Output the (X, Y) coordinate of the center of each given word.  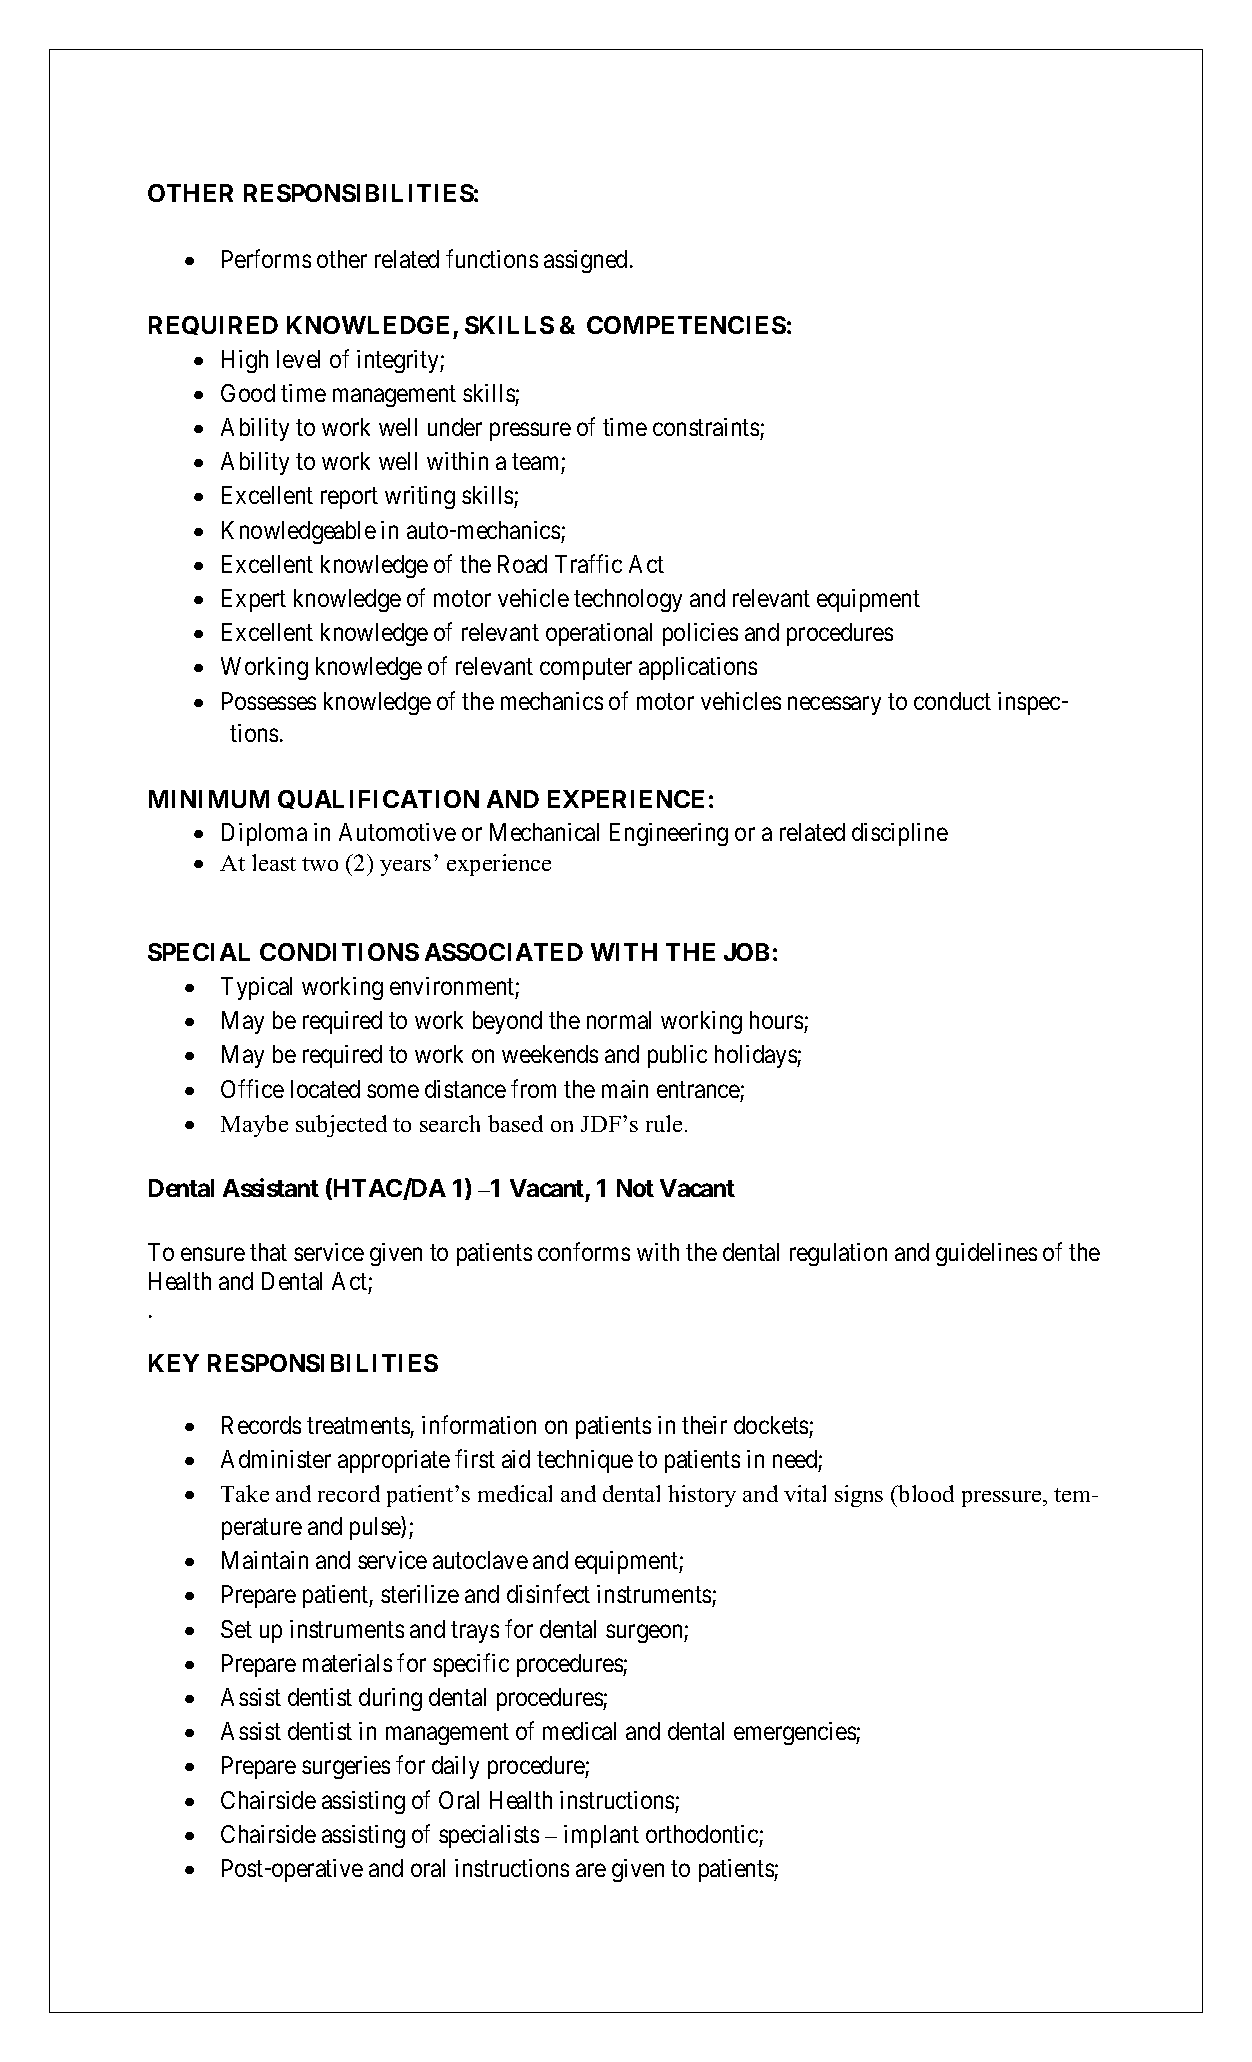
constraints (706, 427)
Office (252, 1088)
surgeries (346, 1767)
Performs (266, 259)
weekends (550, 1054)
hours (776, 1020)
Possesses (269, 701)
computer (586, 669)
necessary (834, 706)
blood (925, 1493)
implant (601, 1836)
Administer (276, 1459)
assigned (585, 261)
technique (585, 1461)
